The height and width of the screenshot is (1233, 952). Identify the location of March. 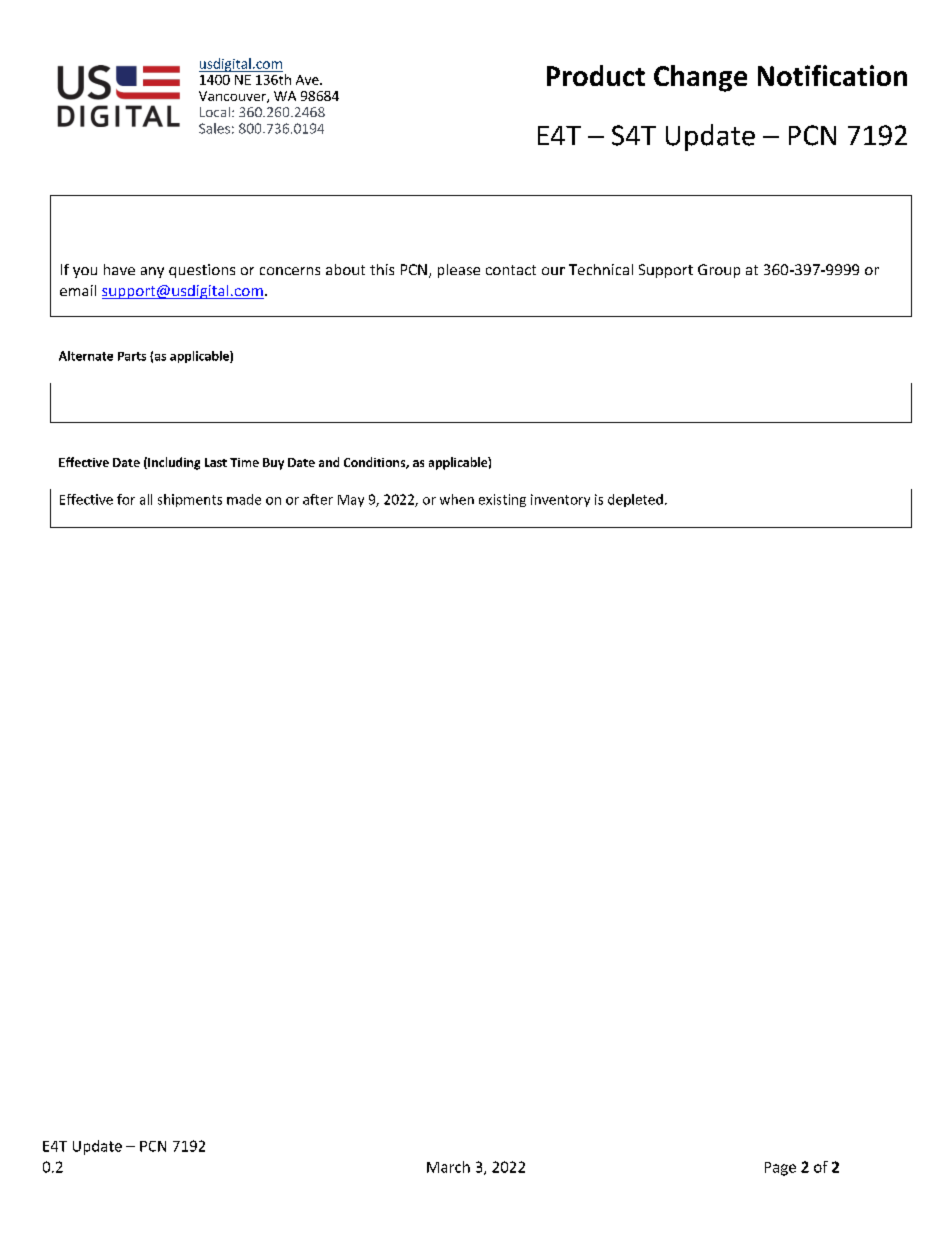
(448, 1167).
